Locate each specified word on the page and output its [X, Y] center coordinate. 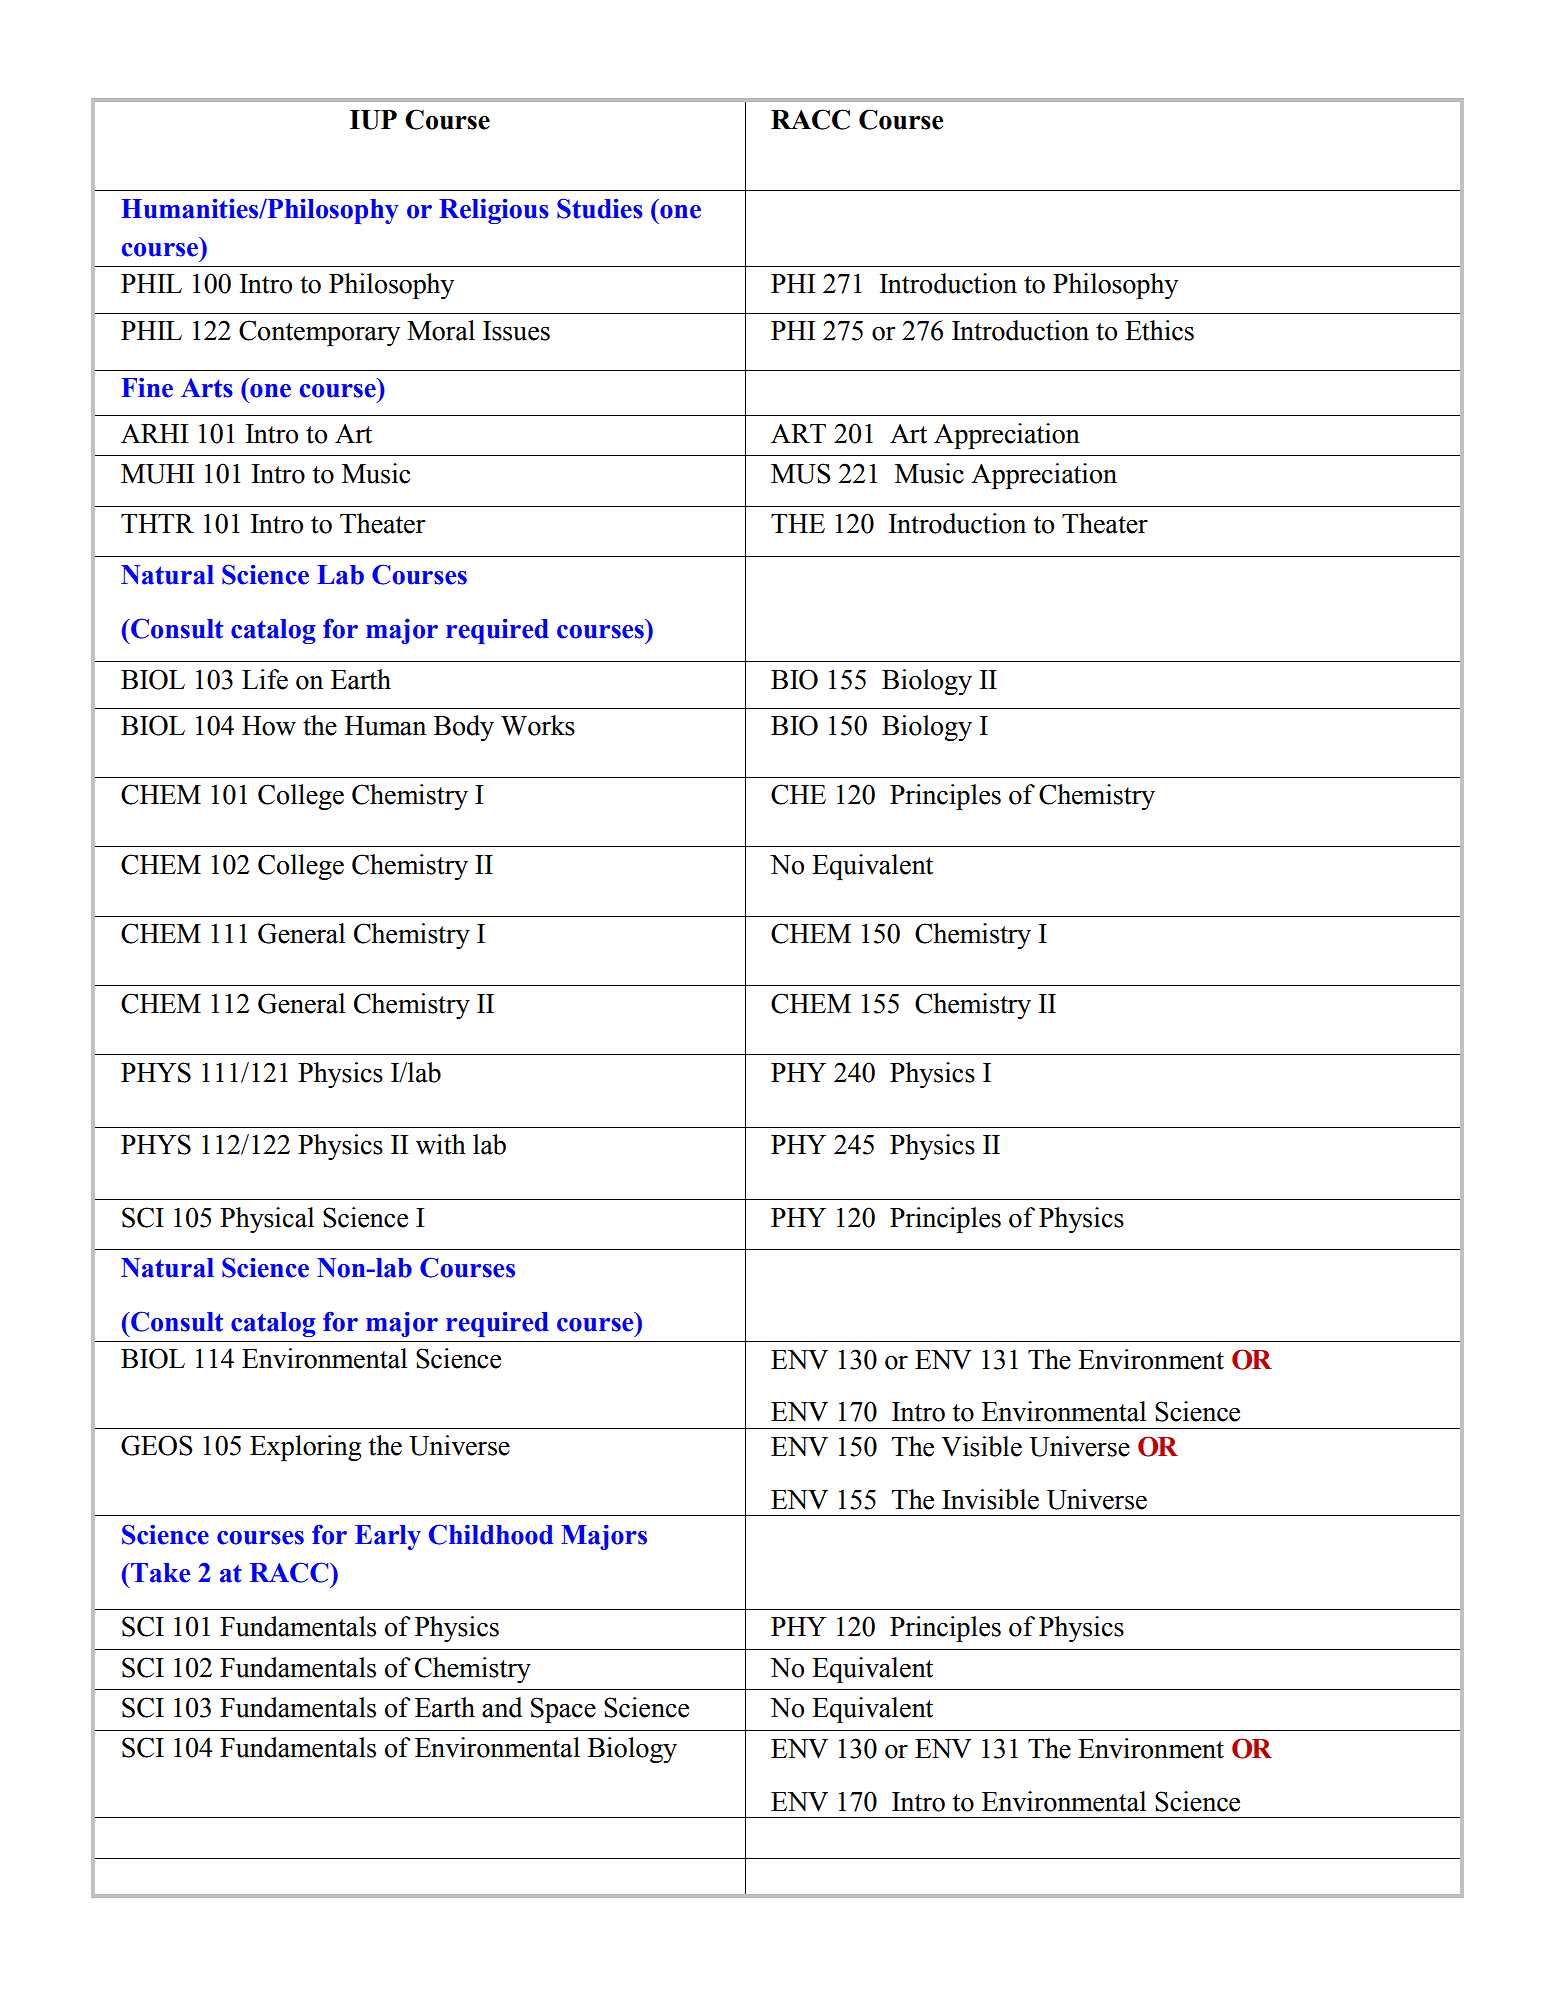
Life [265, 679]
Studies [600, 208]
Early [388, 1537]
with [441, 1144]
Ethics [1159, 330]
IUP [373, 120]
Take [160, 1573]
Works [538, 725]
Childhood [491, 1534]
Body [464, 728]
